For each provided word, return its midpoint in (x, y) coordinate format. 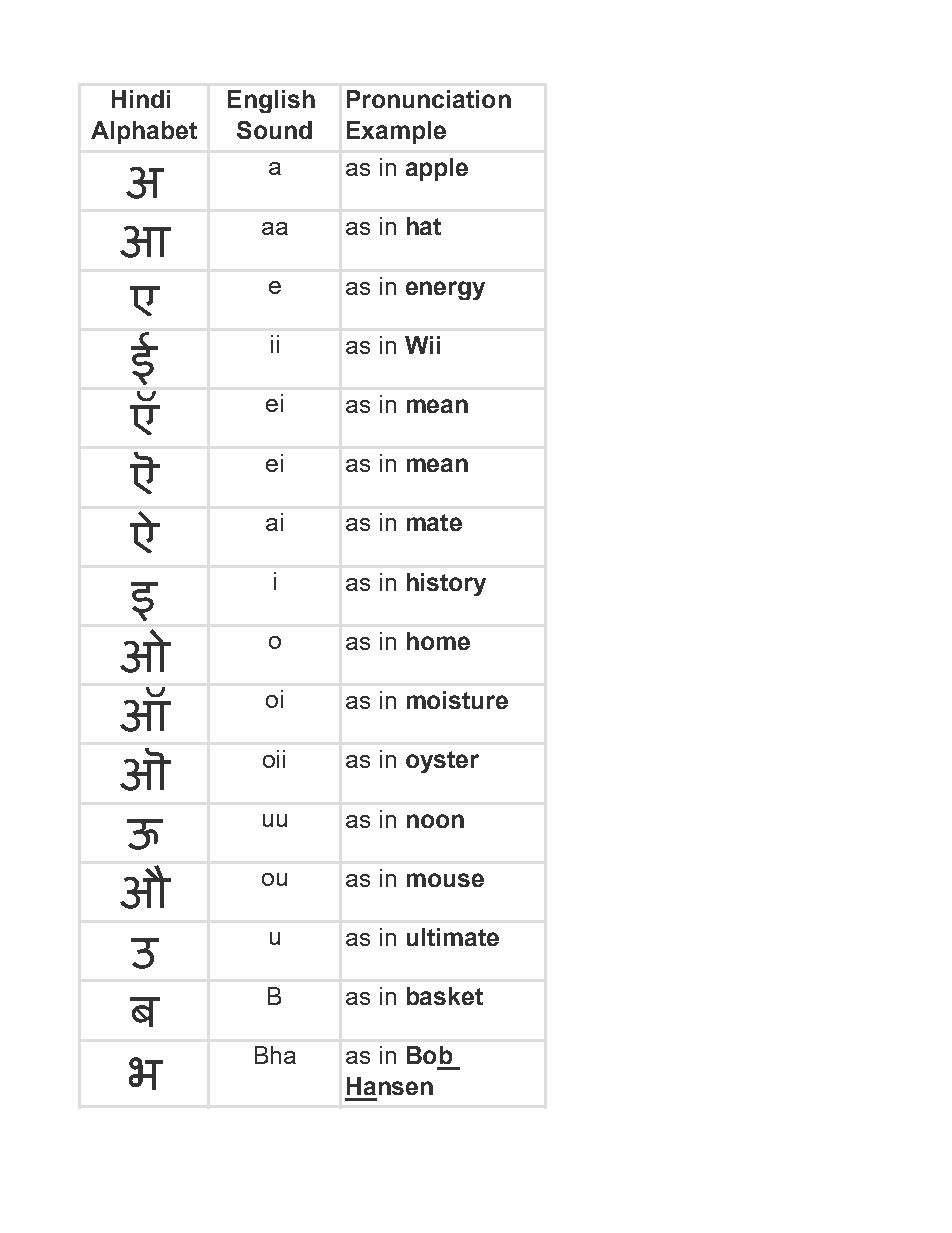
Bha (275, 1055)
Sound (274, 130)
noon (435, 821)
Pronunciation (429, 99)
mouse (445, 880)
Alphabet (144, 132)
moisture (457, 700)
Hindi (141, 99)
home (438, 641)
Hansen (390, 1086)
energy (445, 290)
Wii (422, 345)
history (446, 584)
